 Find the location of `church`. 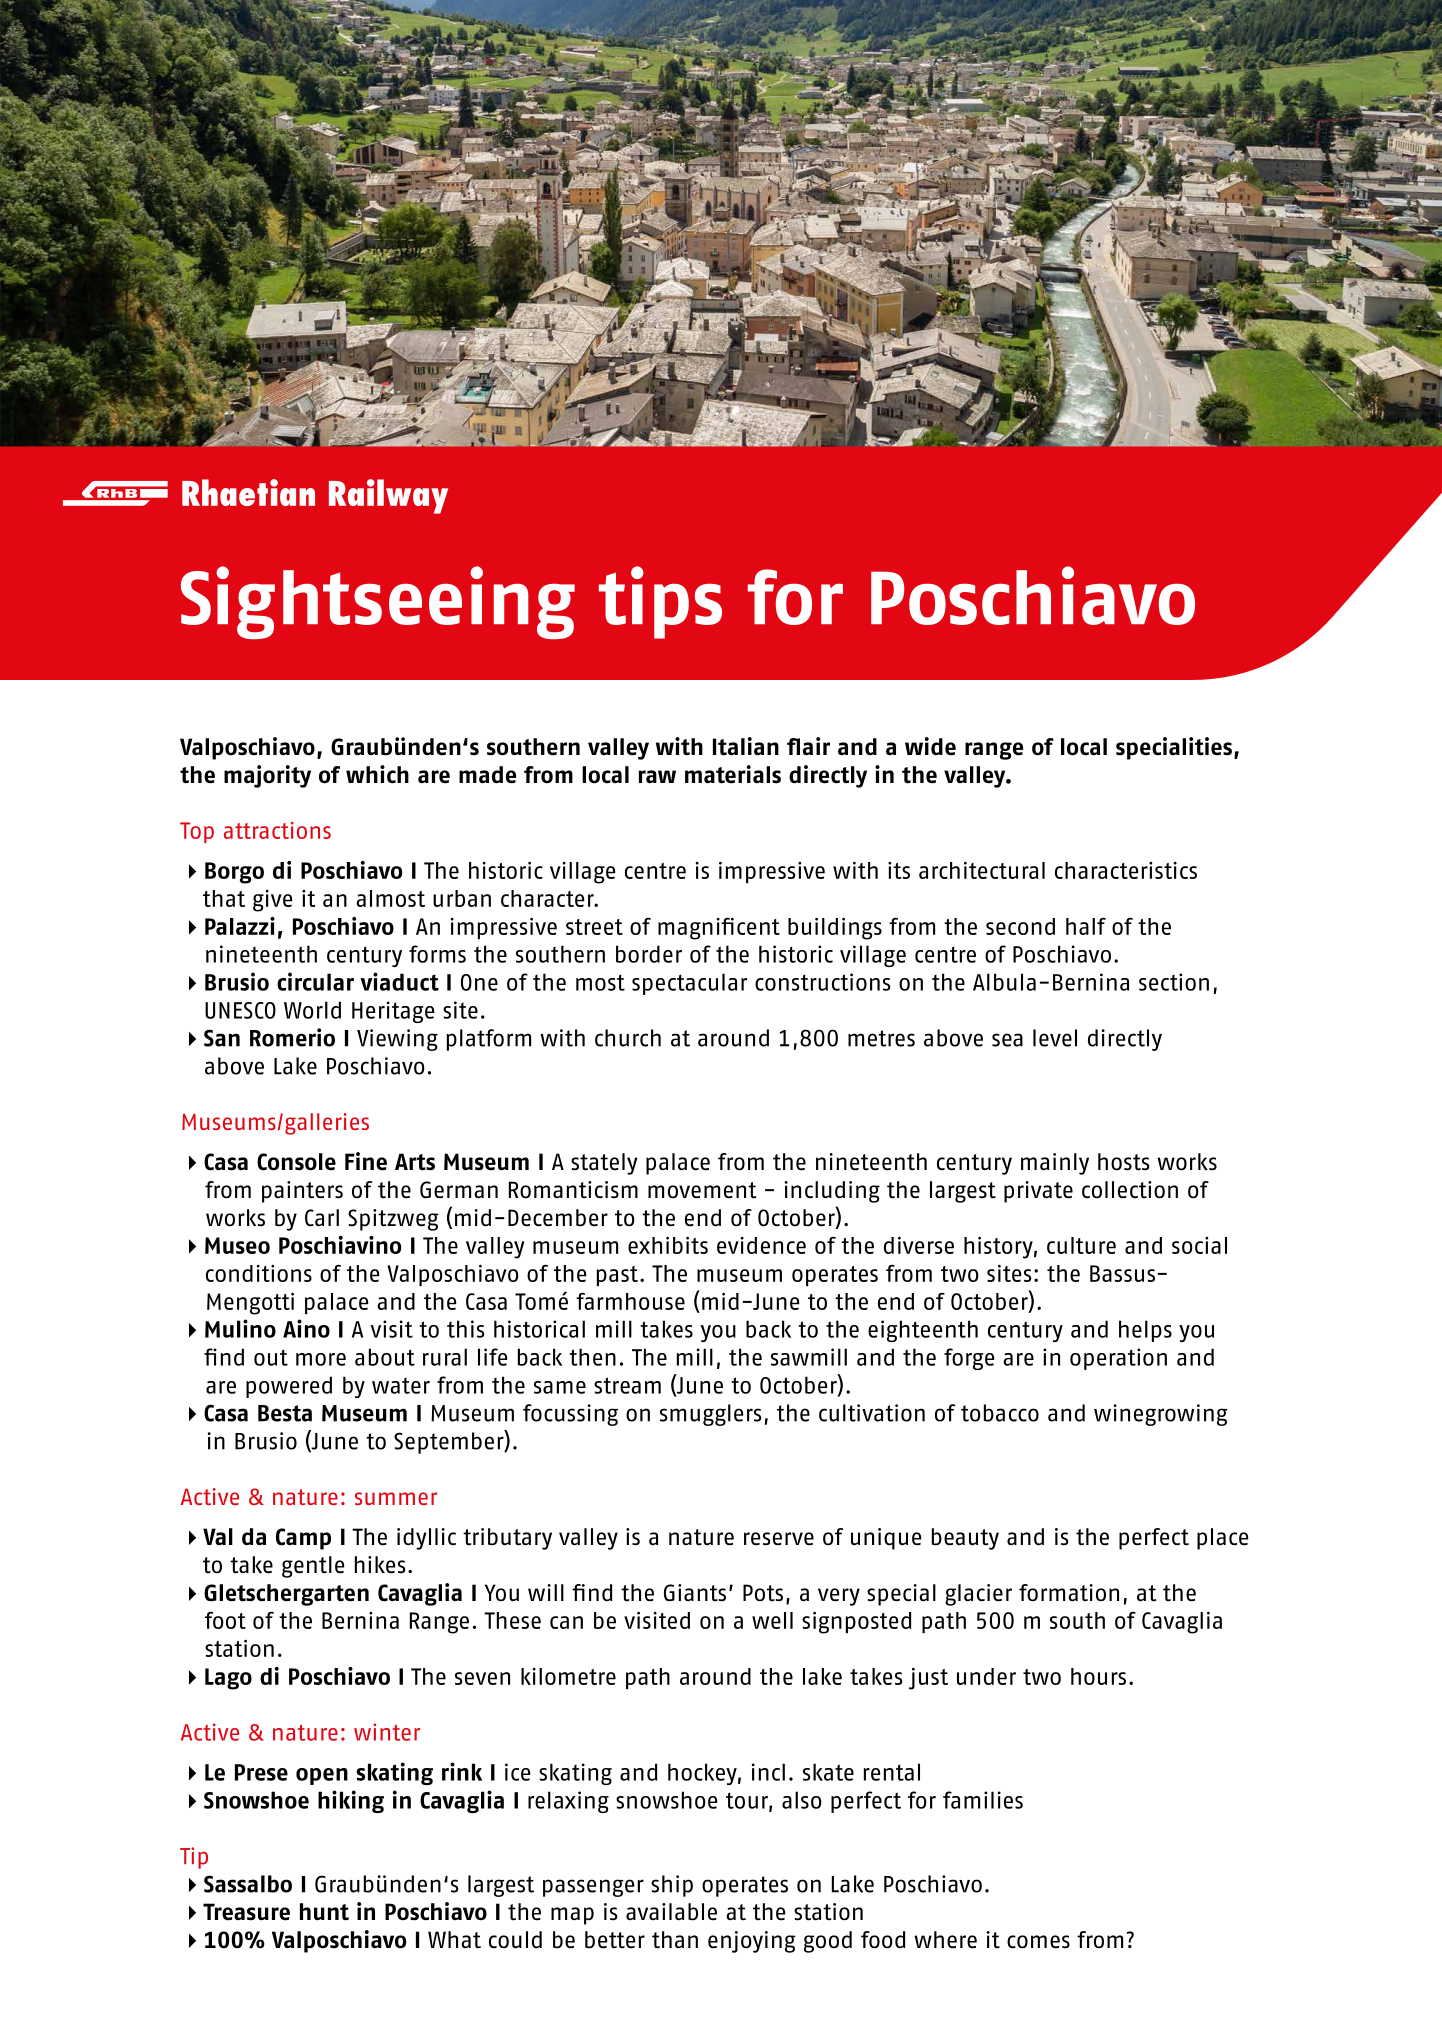

church is located at coordinates (628, 1038).
